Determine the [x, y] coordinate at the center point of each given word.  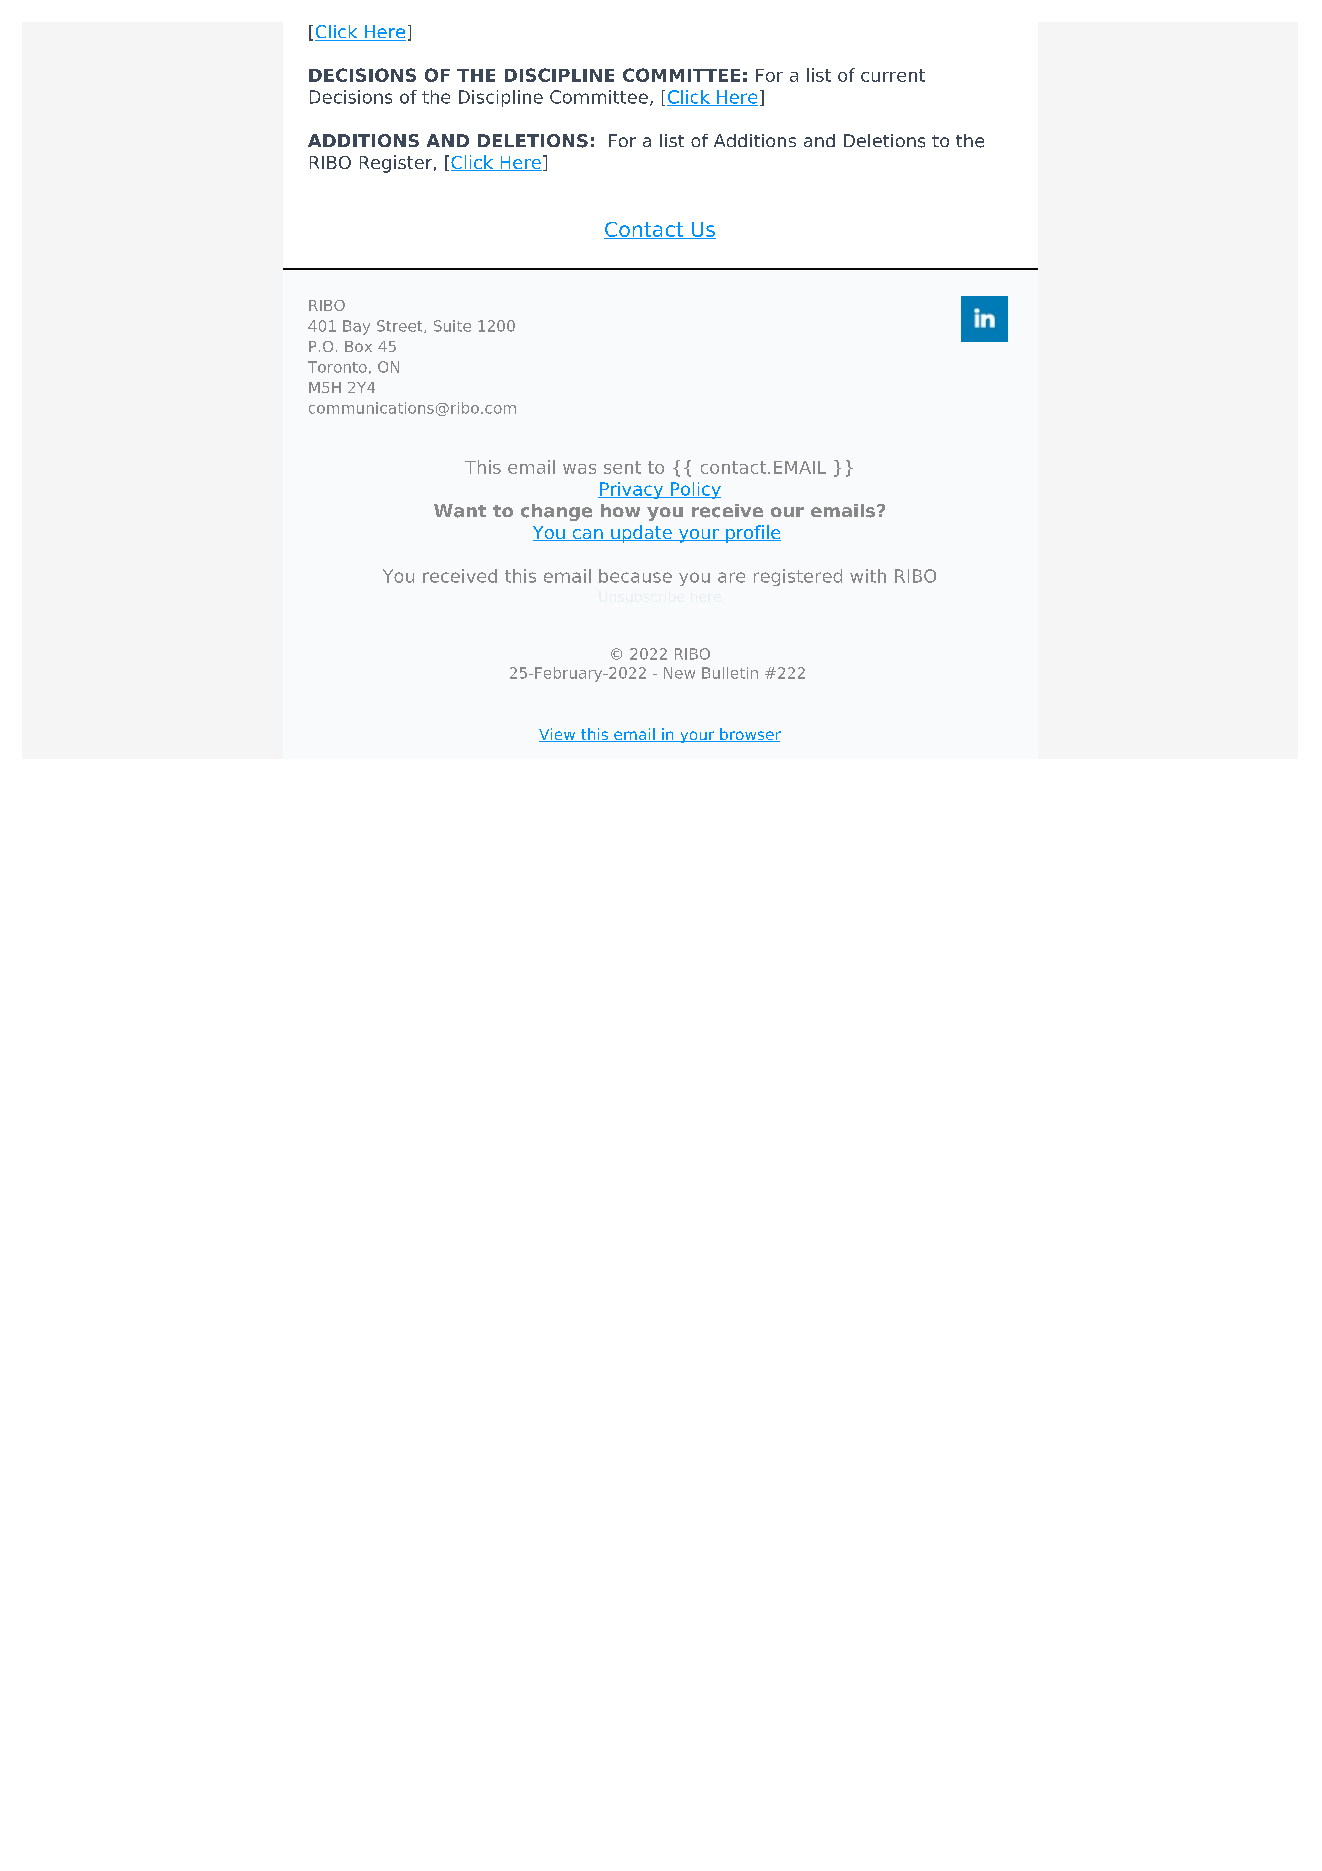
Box [358, 346]
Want [460, 511]
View [558, 735]
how [620, 510]
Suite [452, 326]
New [679, 673]
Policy [695, 490]
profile [752, 534]
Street [401, 326]
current [893, 75]
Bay [356, 327]
